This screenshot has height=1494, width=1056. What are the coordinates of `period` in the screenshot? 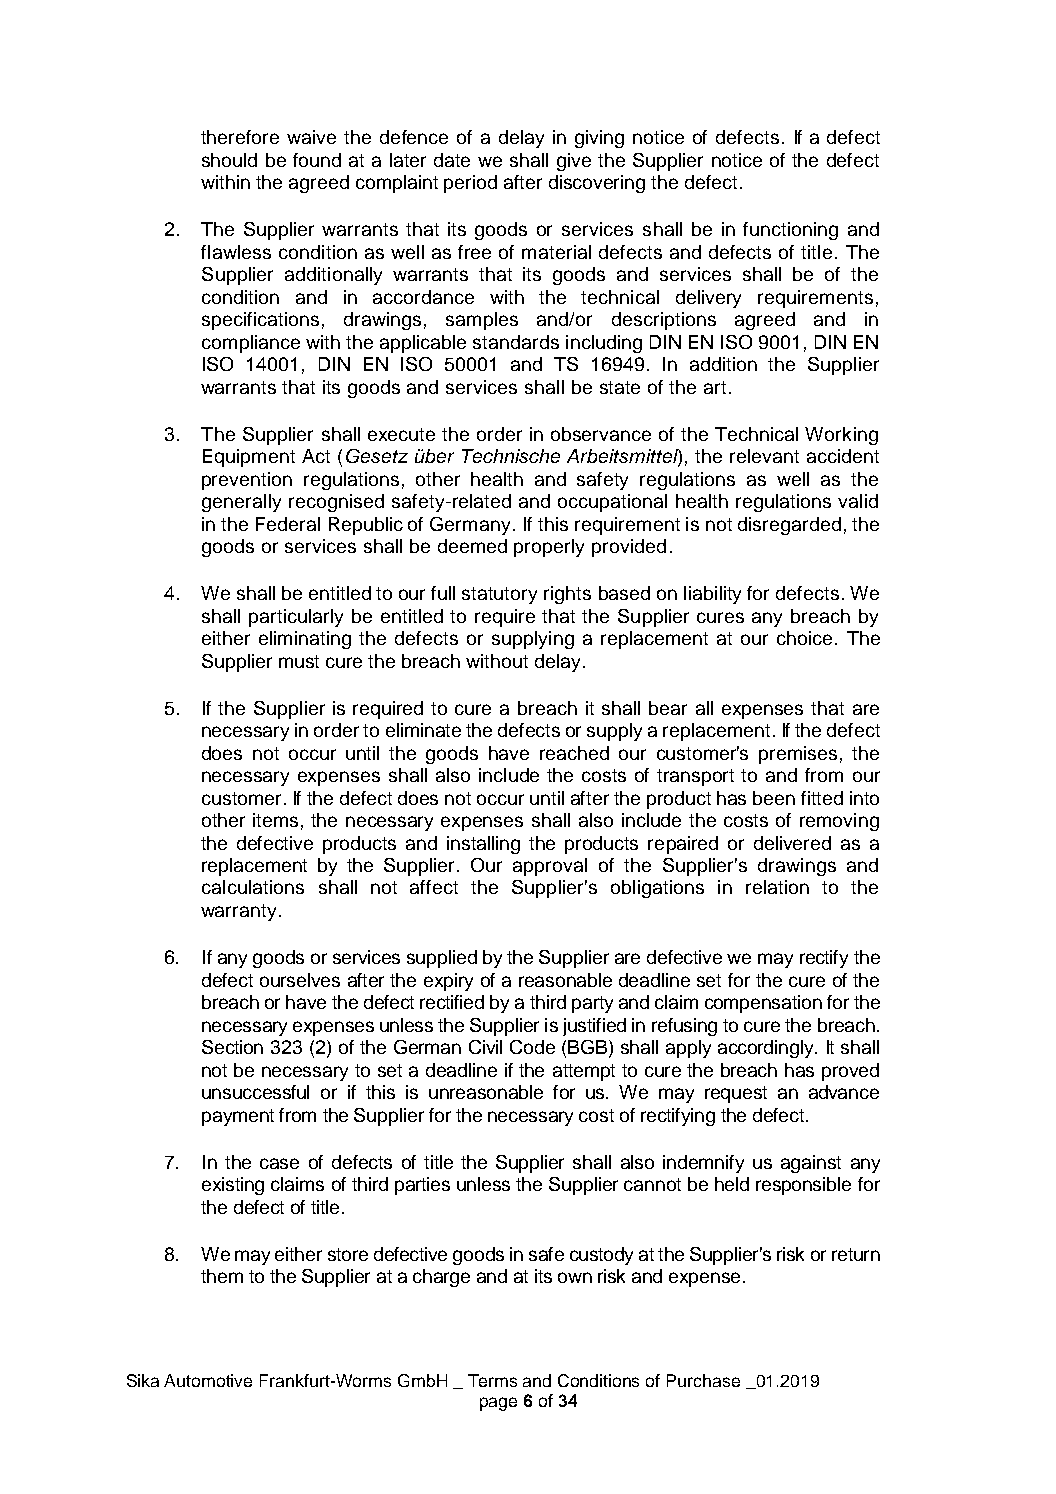 It's located at (470, 184).
